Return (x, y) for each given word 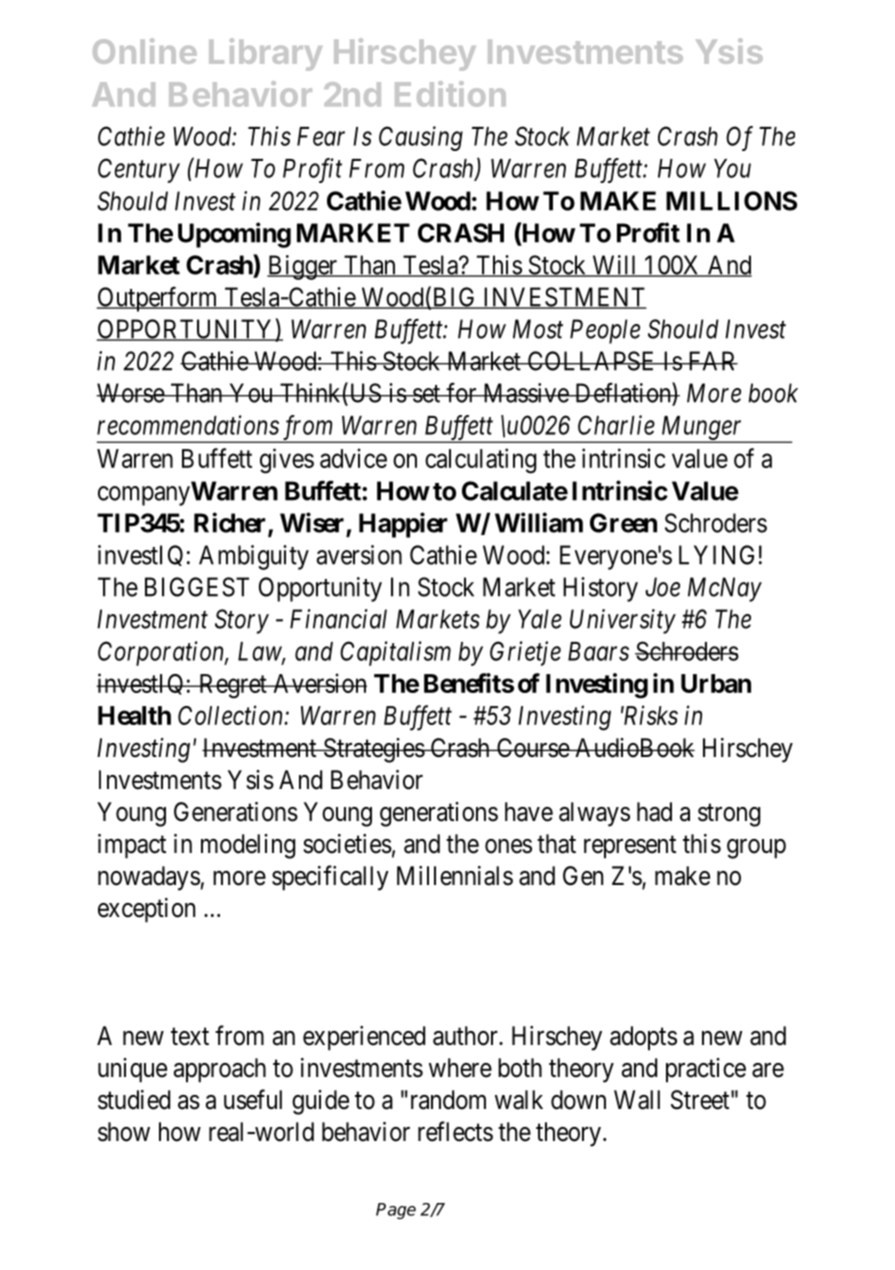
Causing (421, 138)
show (124, 1132)
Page (396, 1211)
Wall (637, 1100)
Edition (450, 94)
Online (145, 51)
